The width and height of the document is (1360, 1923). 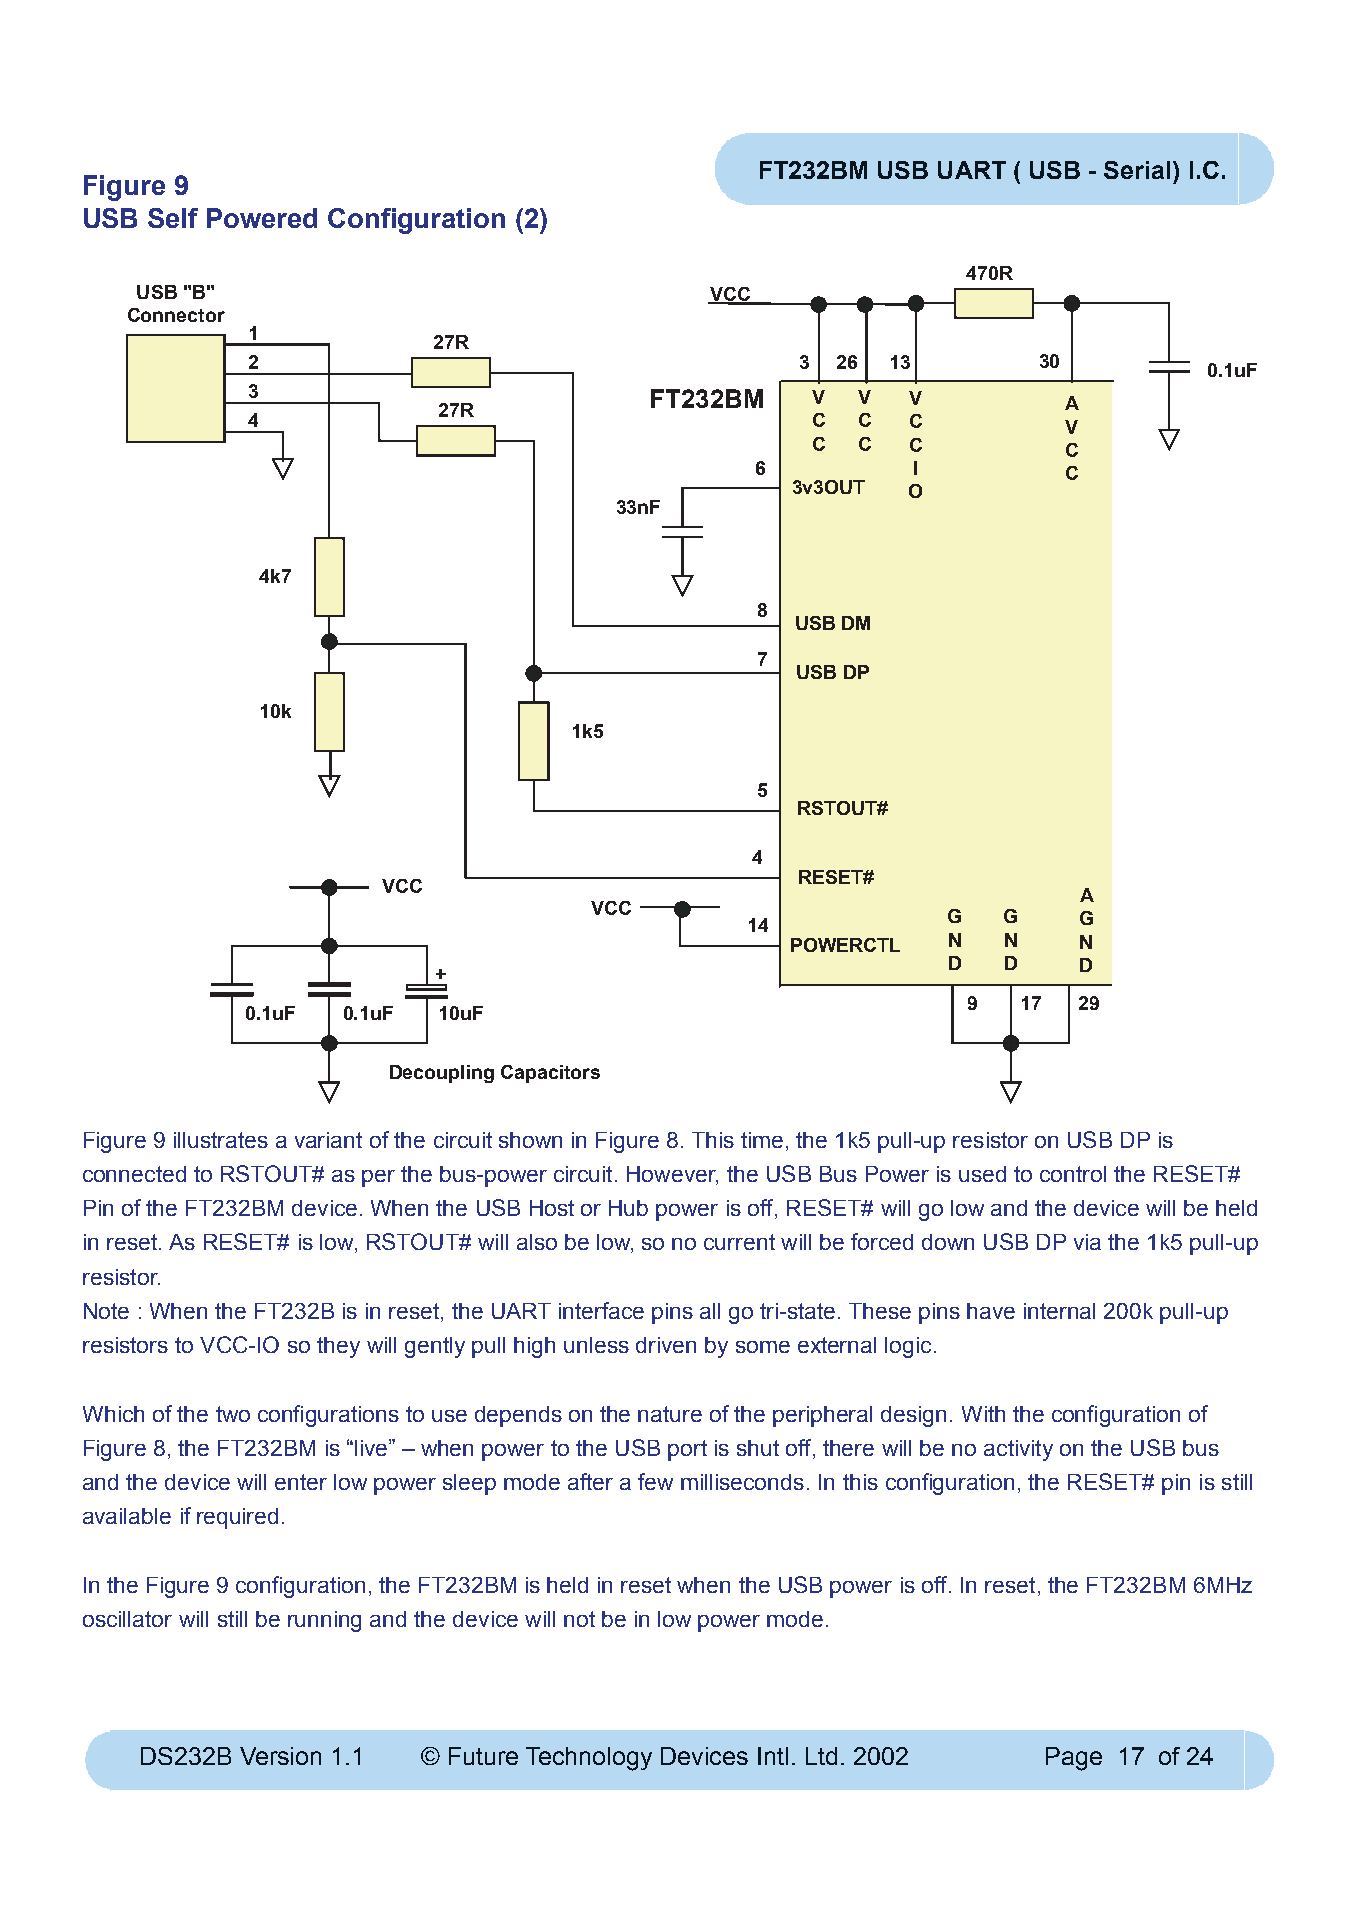 I want to click on Technology, so click(x=589, y=1759).
